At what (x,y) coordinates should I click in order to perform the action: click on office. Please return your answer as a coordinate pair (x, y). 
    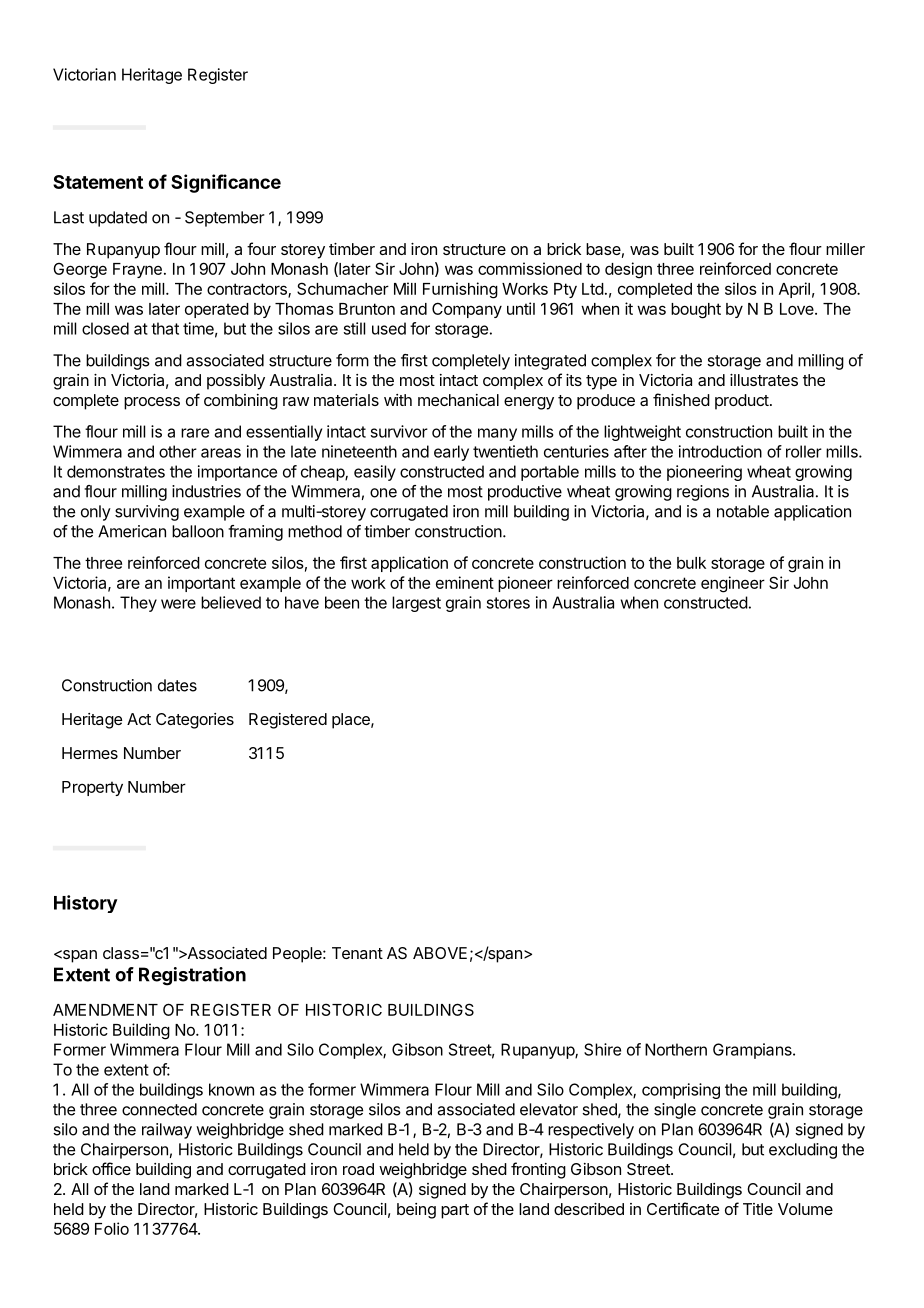
    Looking at the image, I should click on (111, 1168).
